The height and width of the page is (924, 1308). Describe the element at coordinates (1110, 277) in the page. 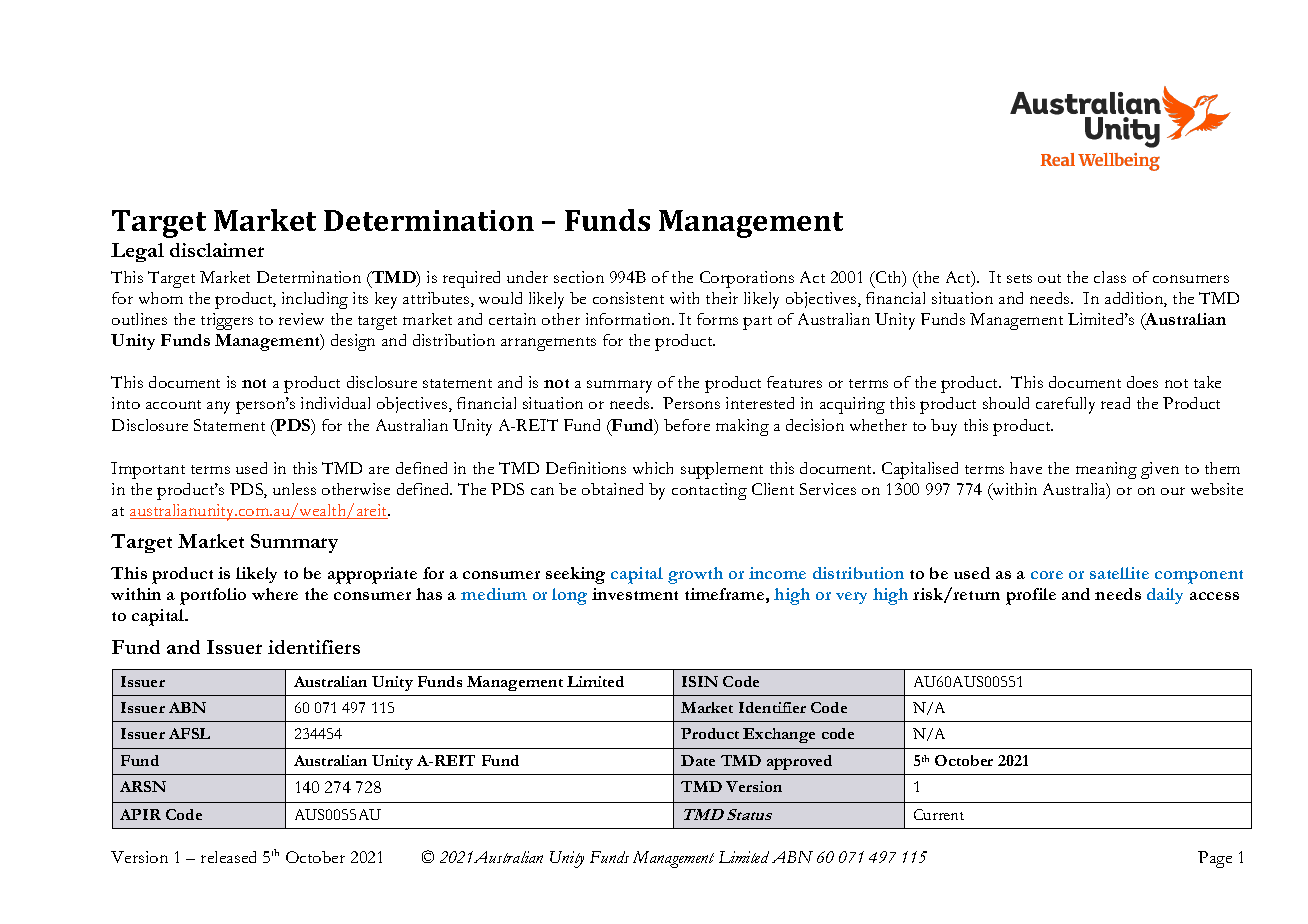

I see `class` at that location.
